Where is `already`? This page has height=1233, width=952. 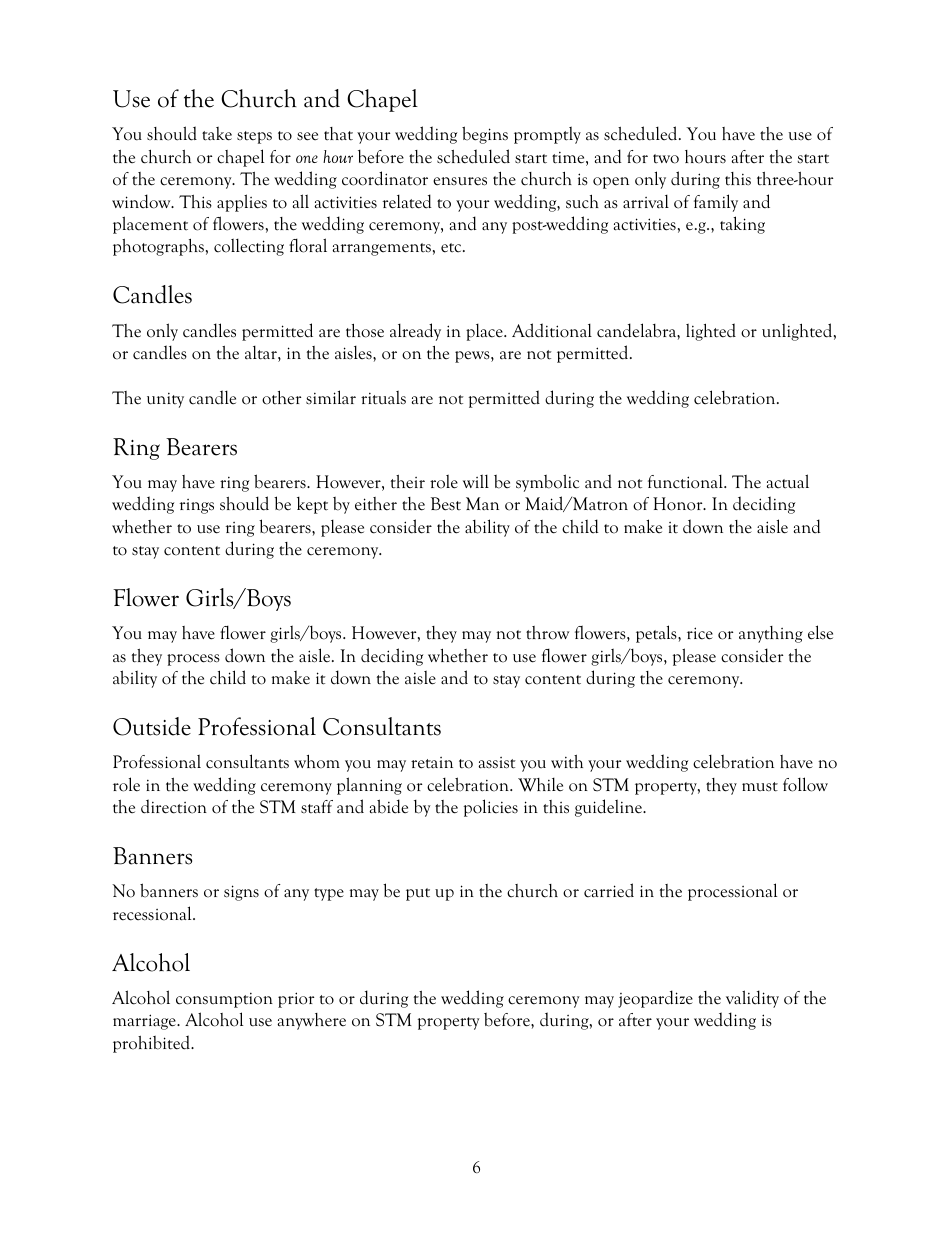 already is located at coordinates (415, 332).
